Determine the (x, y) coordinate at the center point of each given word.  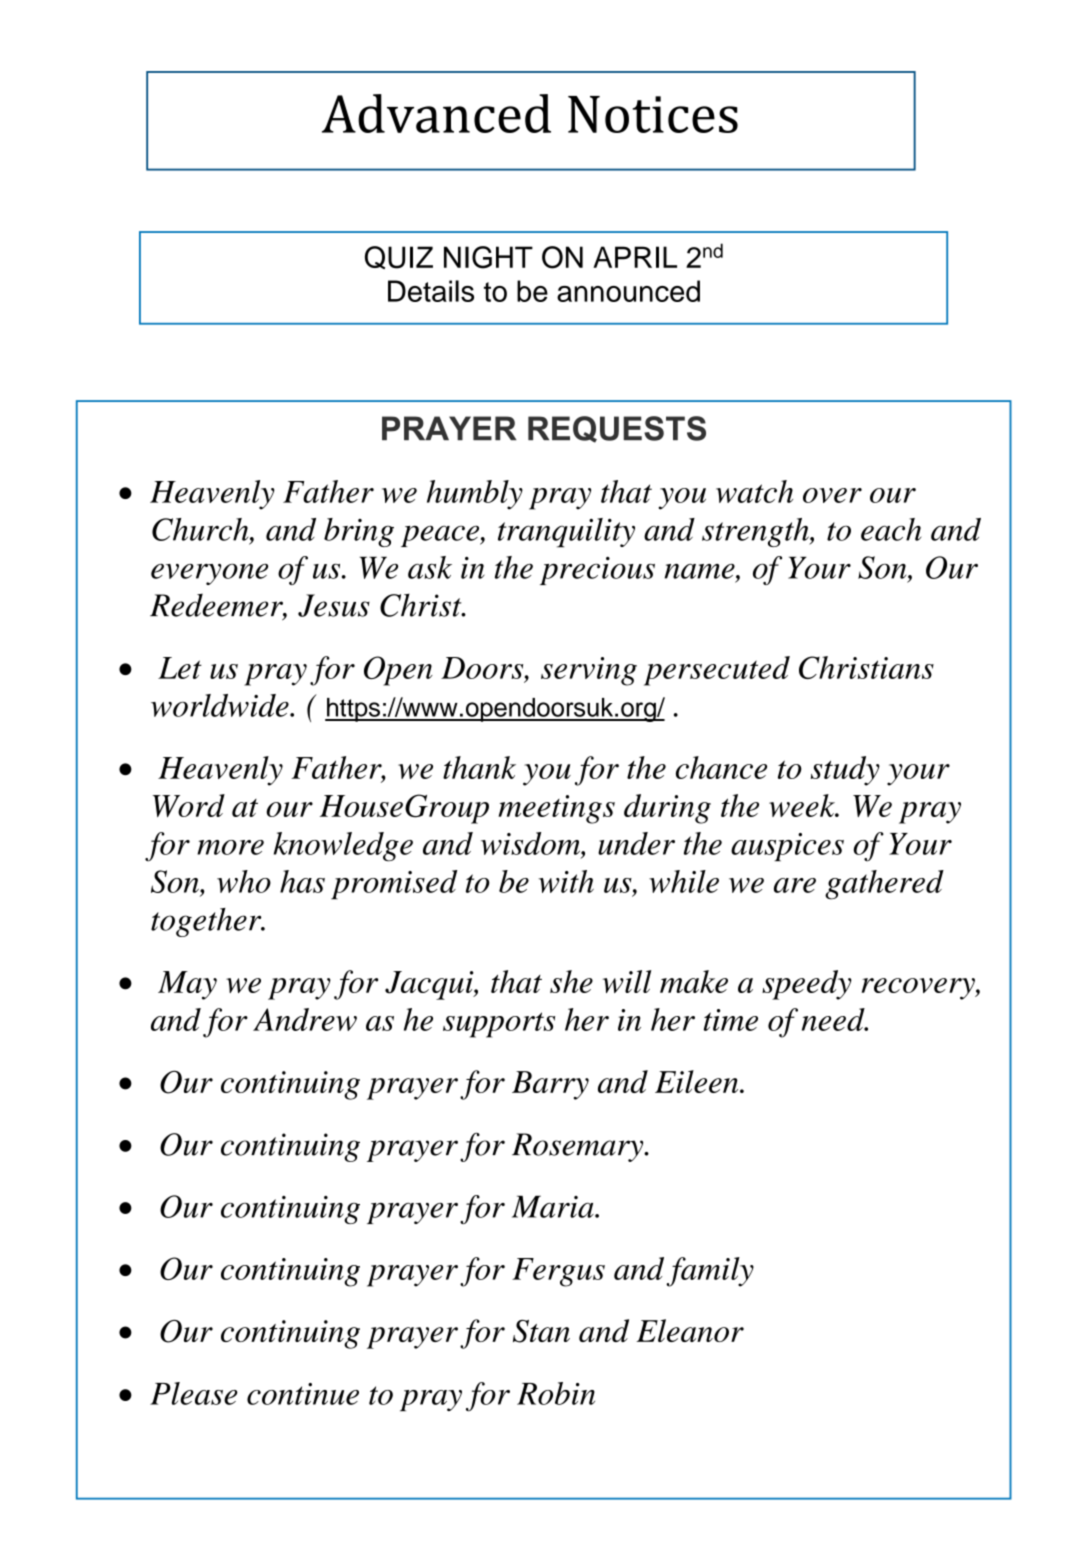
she (571, 981)
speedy (807, 985)
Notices (653, 114)
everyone (209, 574)
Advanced (436, 113)
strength (756, 532)
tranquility (566, 533)
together (207, 922)
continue (303, 1394)
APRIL (635, 257)
